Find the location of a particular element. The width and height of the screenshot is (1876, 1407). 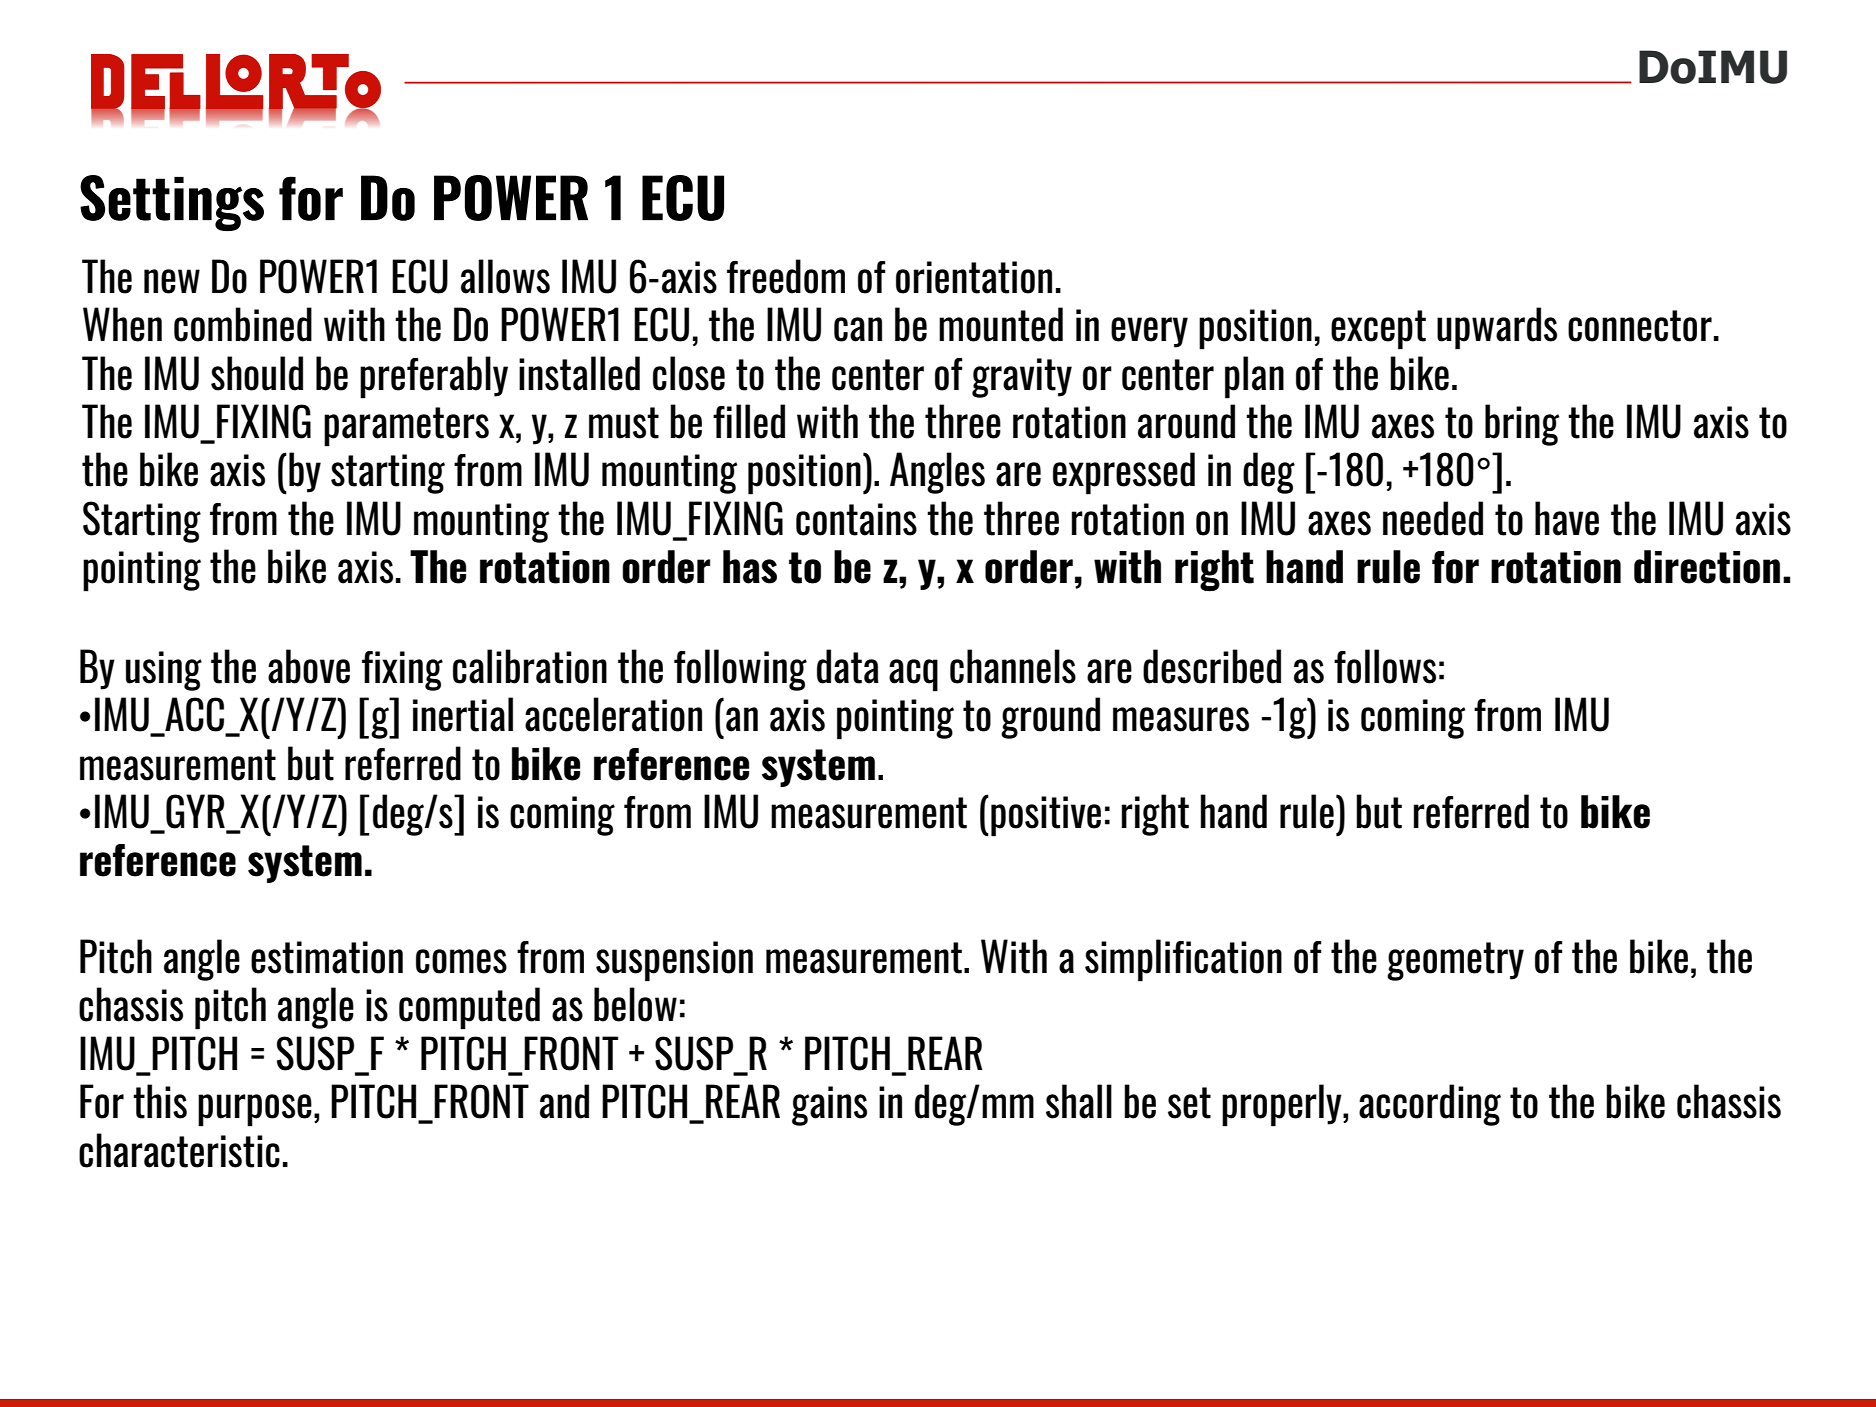

orientation is located at coordinates (974, 277).
